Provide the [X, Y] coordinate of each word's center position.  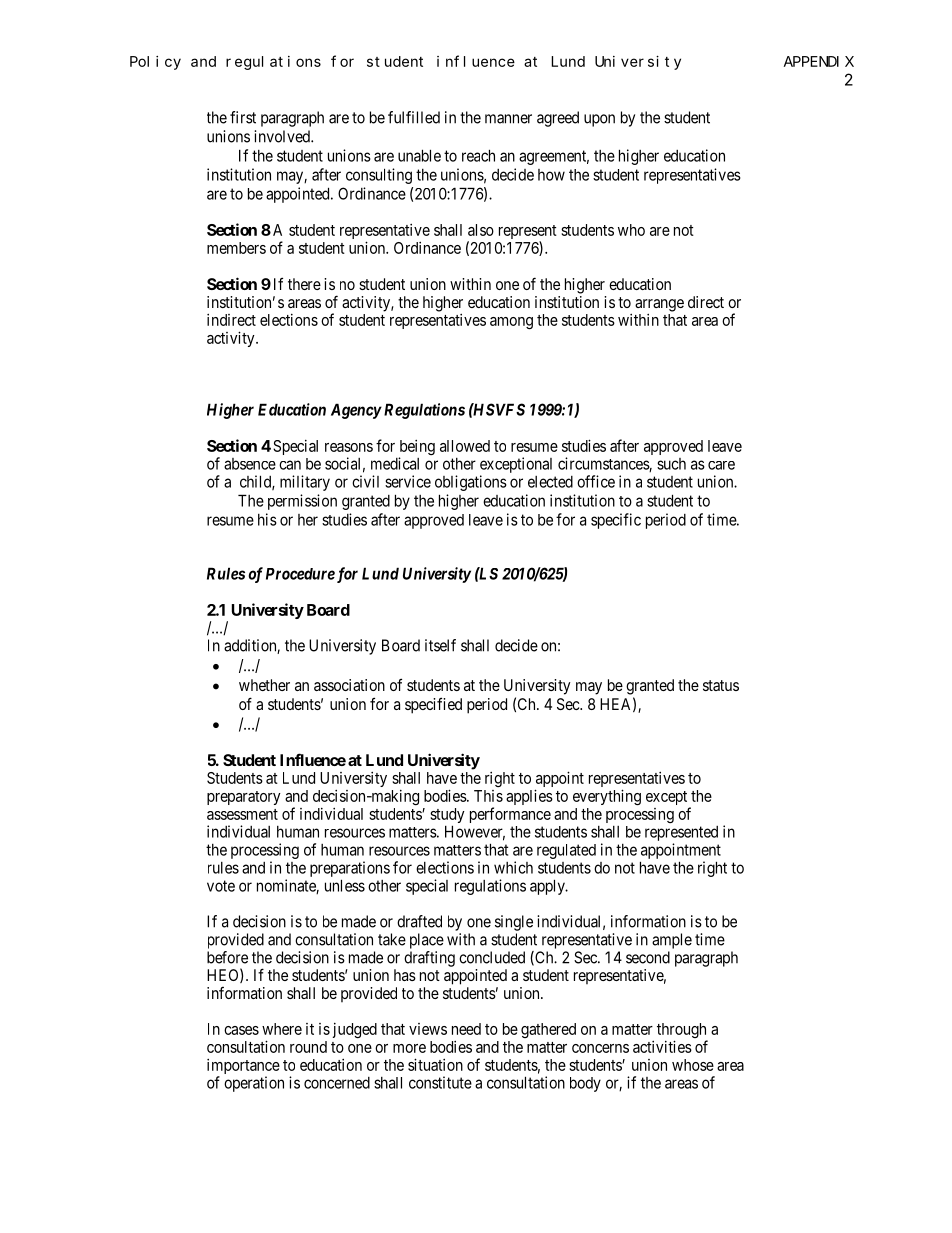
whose [693, 1065]
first [243, 117]
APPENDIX [819, 61]
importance [243, 1068]
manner [508, 119]
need [466, 1029]
